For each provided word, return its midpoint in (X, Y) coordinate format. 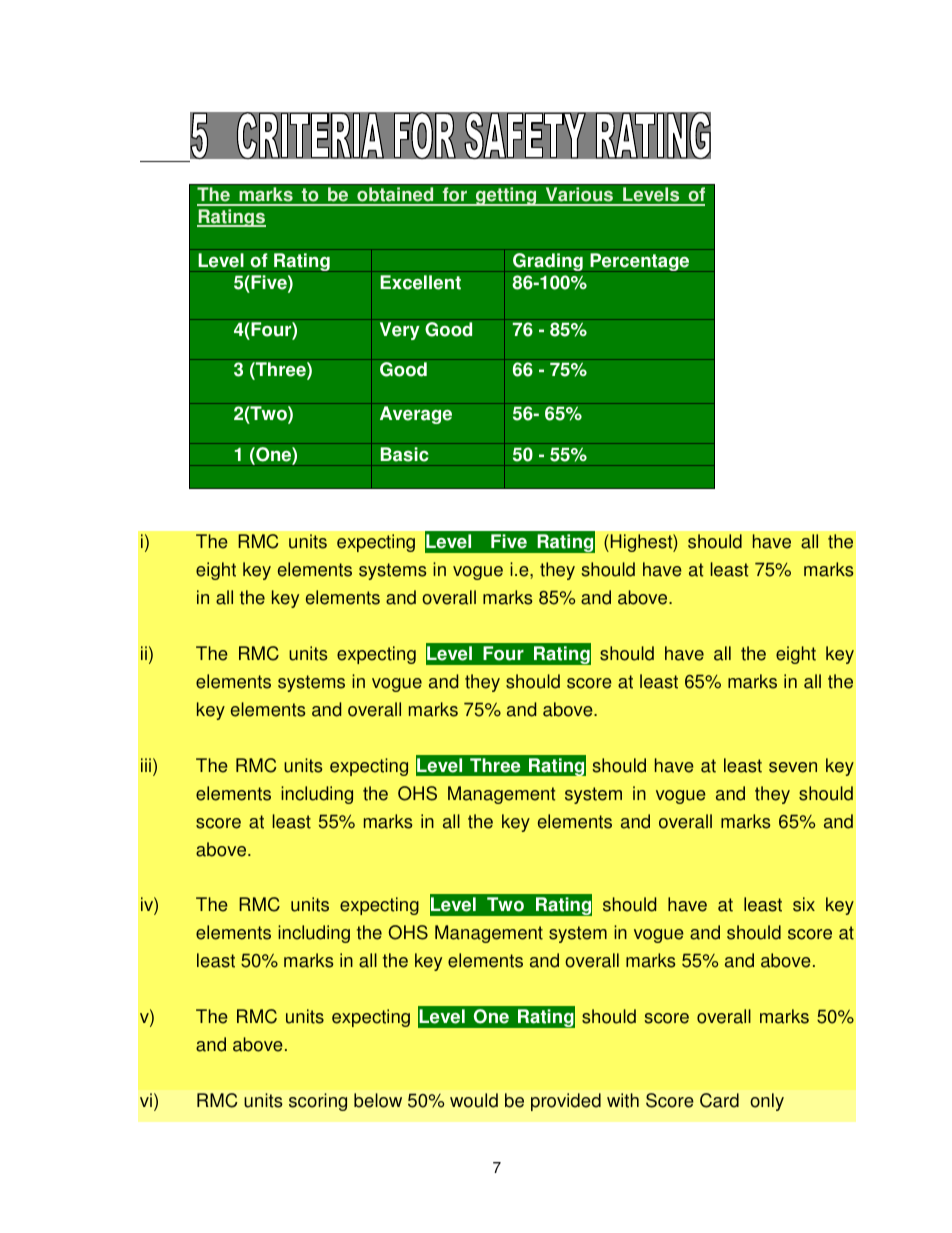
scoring (318, 1102)
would (474, 1100)
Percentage (639, 262)
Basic (404, 454)
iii (146, 765)
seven (793, 767)
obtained (395, 196)
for (454, 196)
